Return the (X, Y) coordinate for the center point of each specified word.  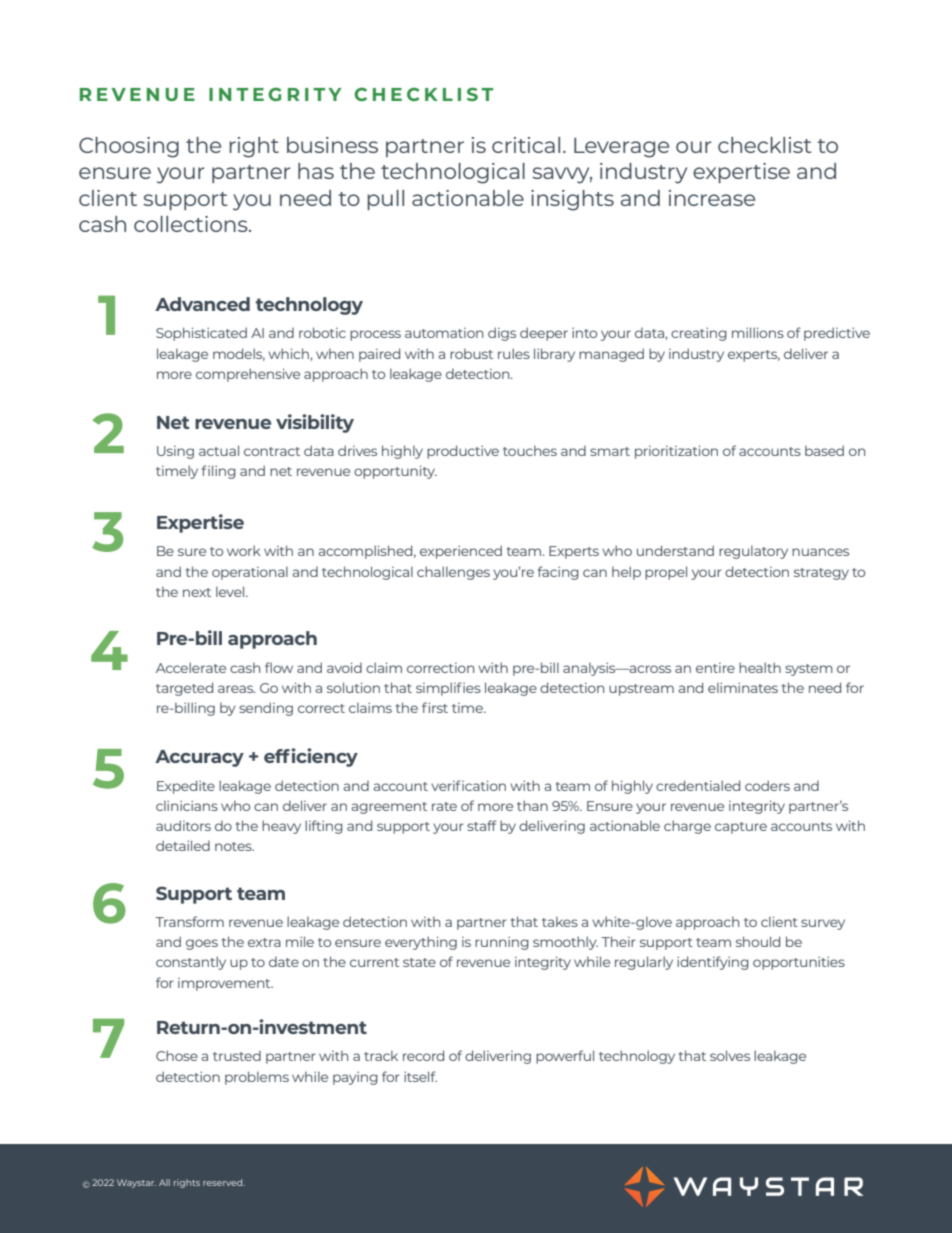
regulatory (753, 552)
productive (463, 452)
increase (712, 198)
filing (219, 472)
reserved (224, 1182)
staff (482, 825)
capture (741, 828)
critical (526, 145)
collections (192, 224)
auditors (183, 825)
